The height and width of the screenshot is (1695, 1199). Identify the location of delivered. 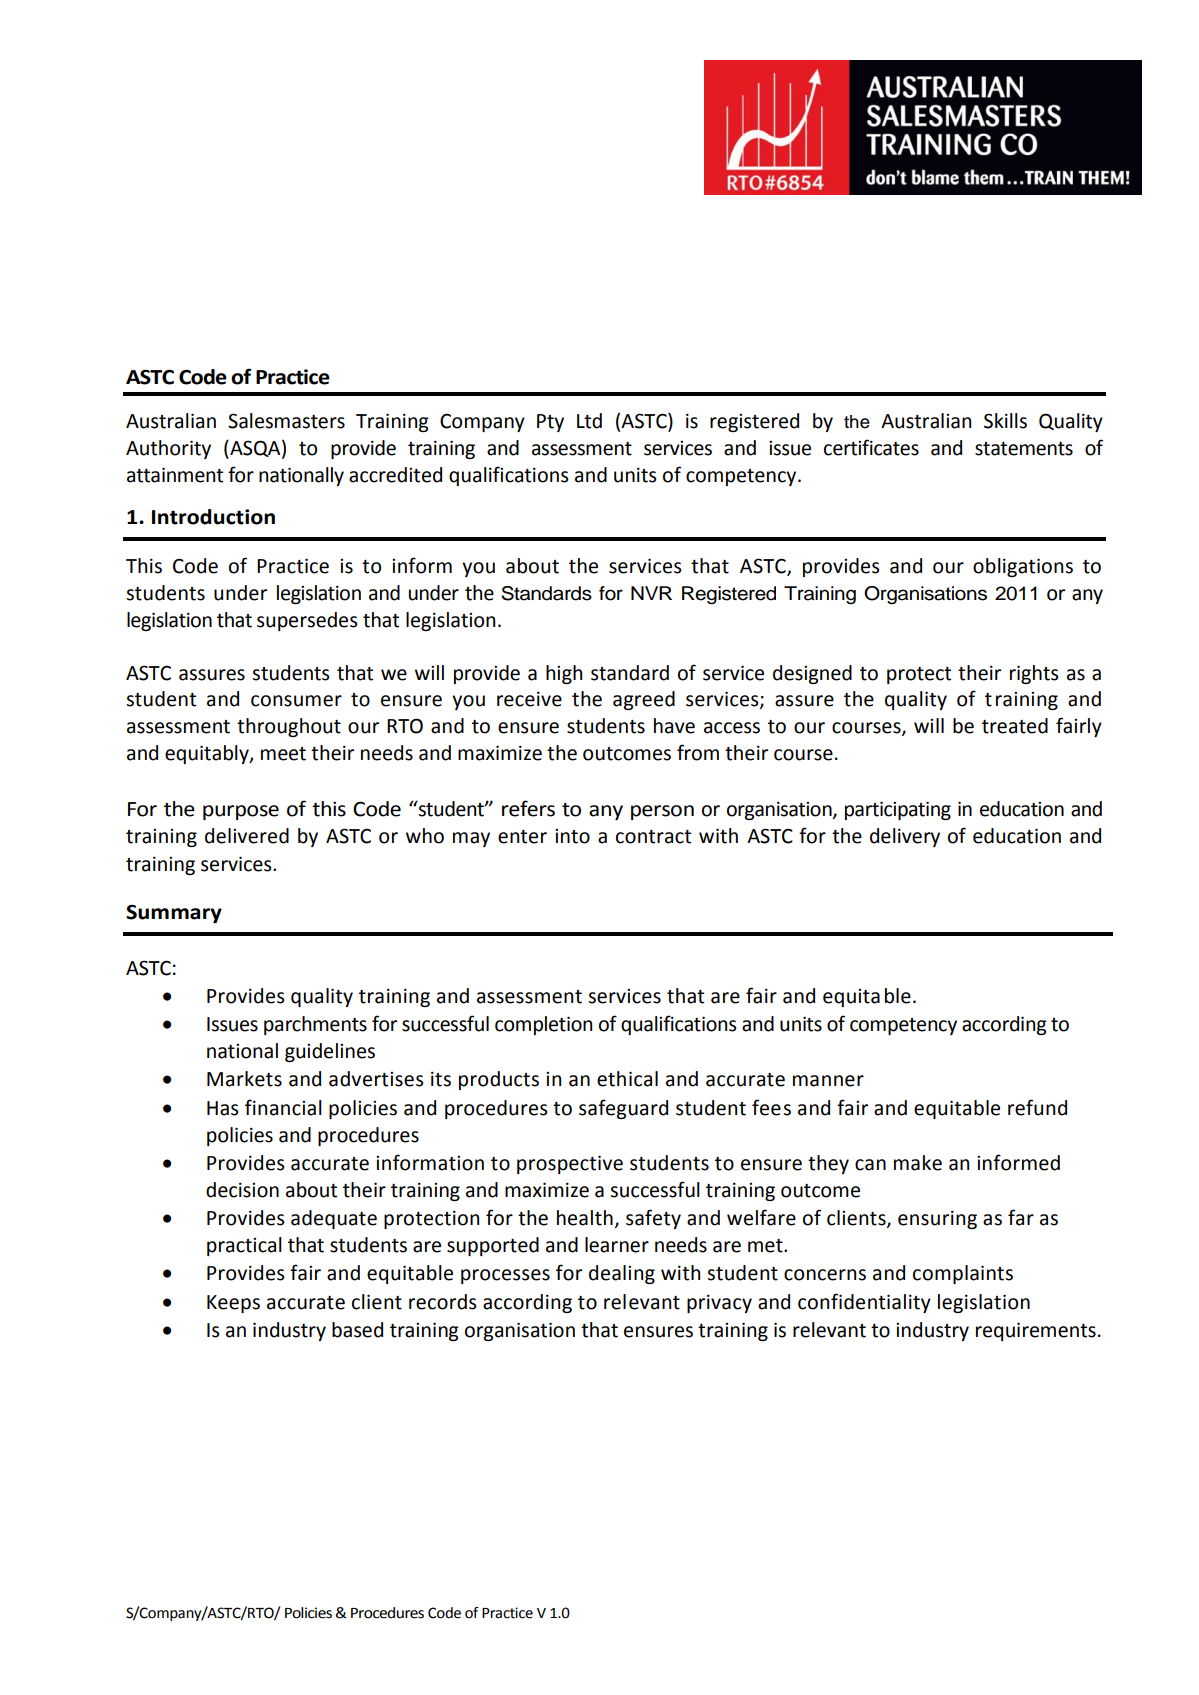
(247, 836).
